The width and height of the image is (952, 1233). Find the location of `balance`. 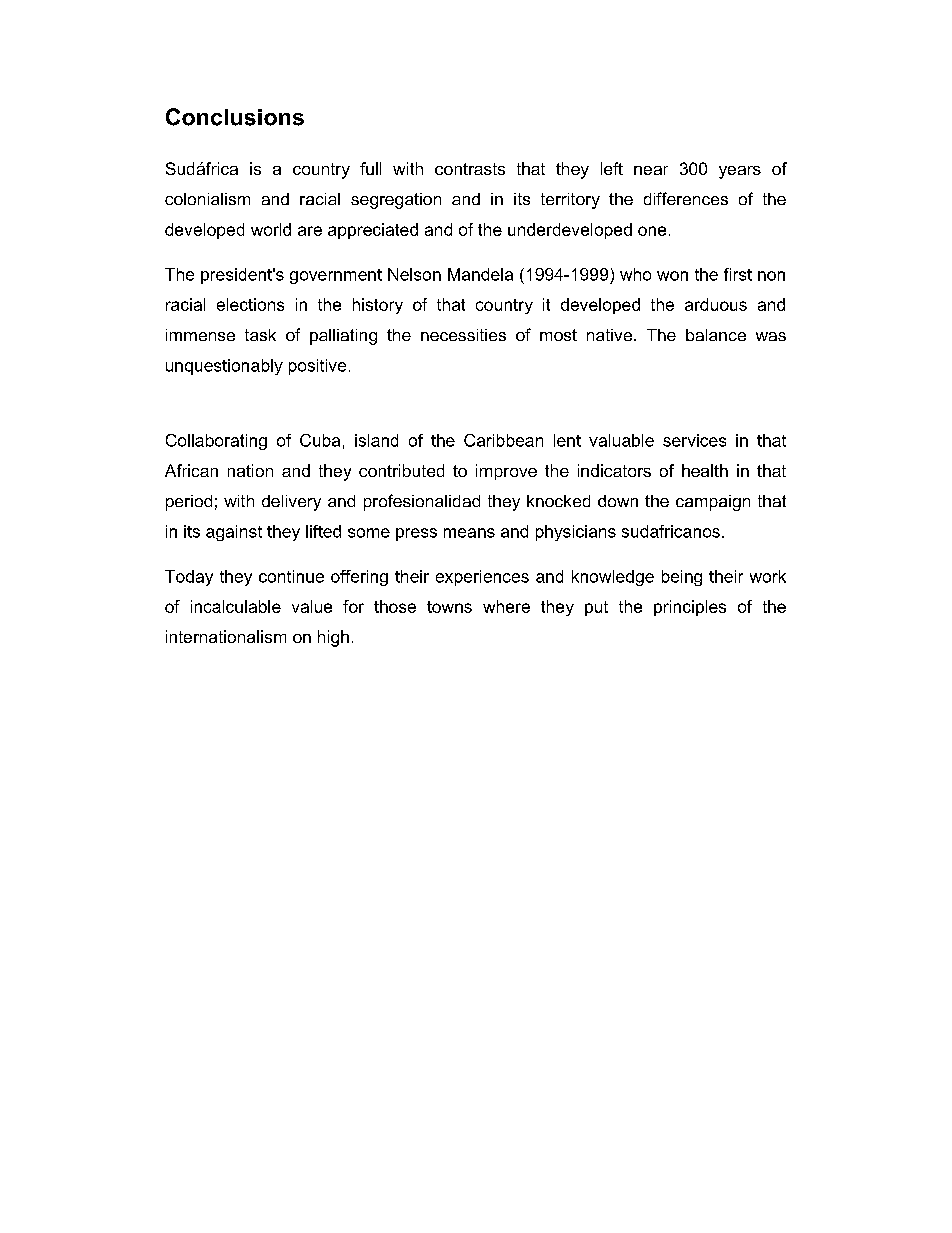

balance is located at coordinates (716, 335).
